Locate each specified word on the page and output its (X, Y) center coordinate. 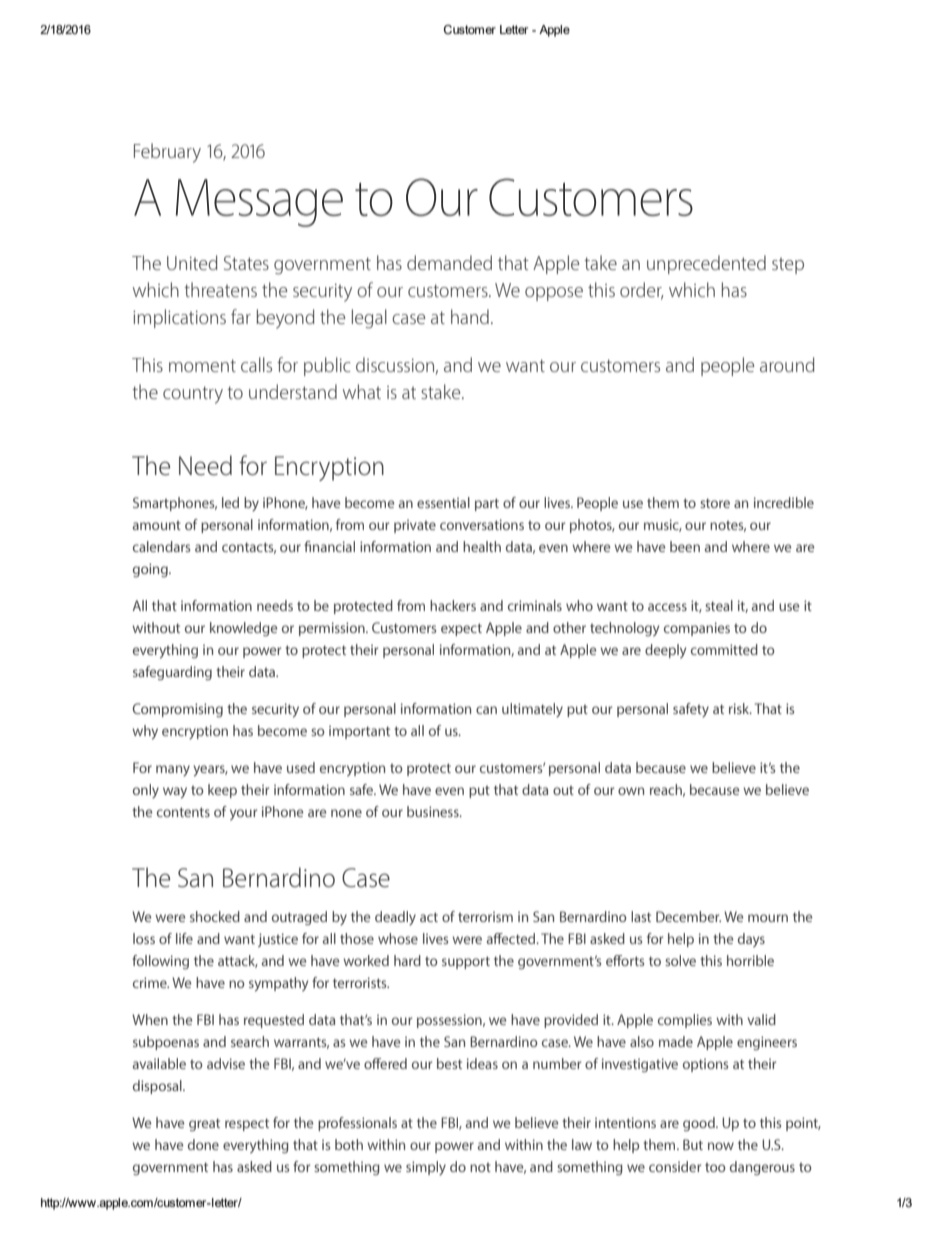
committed (724, 649)
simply (426, 1168)
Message (259, 203)
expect (461, 629)
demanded (449, 262)
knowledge (244, 629)
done (203, 1144)
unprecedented (706, 264)
